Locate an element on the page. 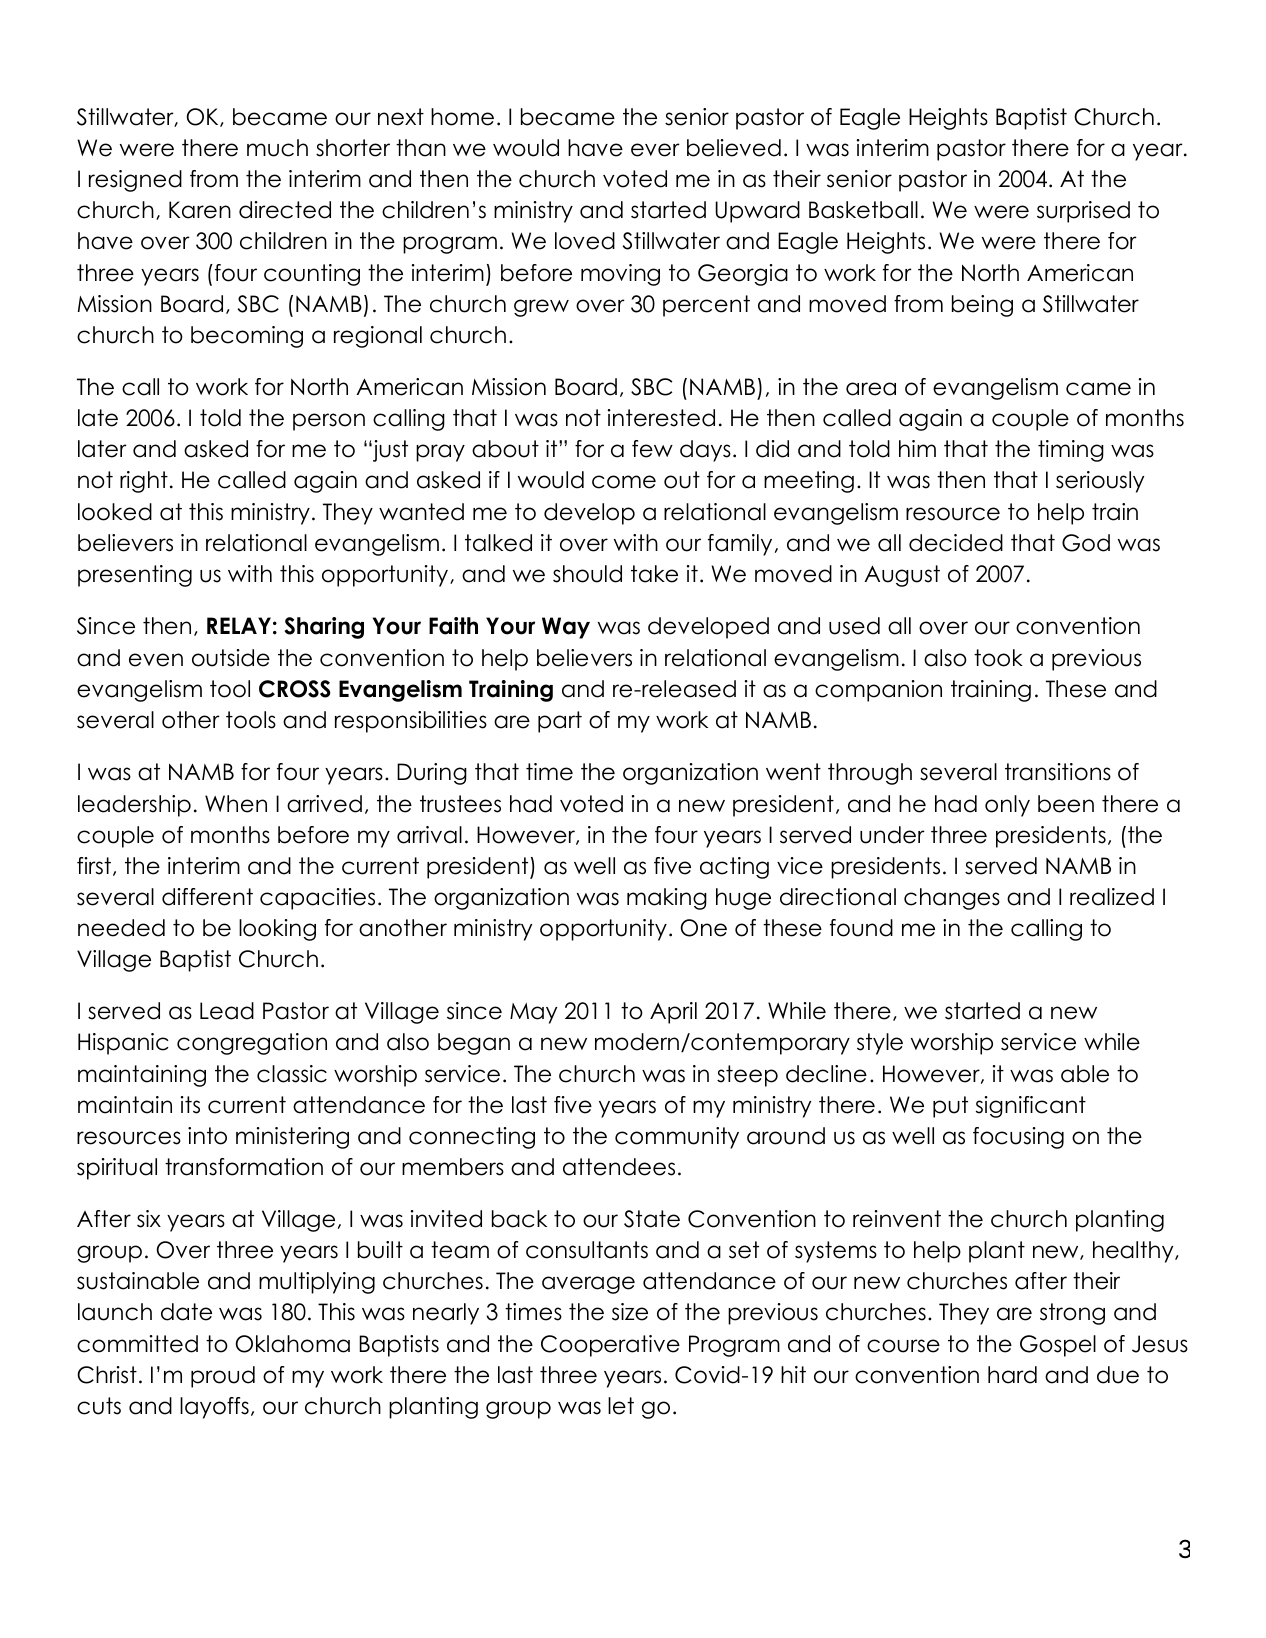  part is located at coordinates (560, 722).
